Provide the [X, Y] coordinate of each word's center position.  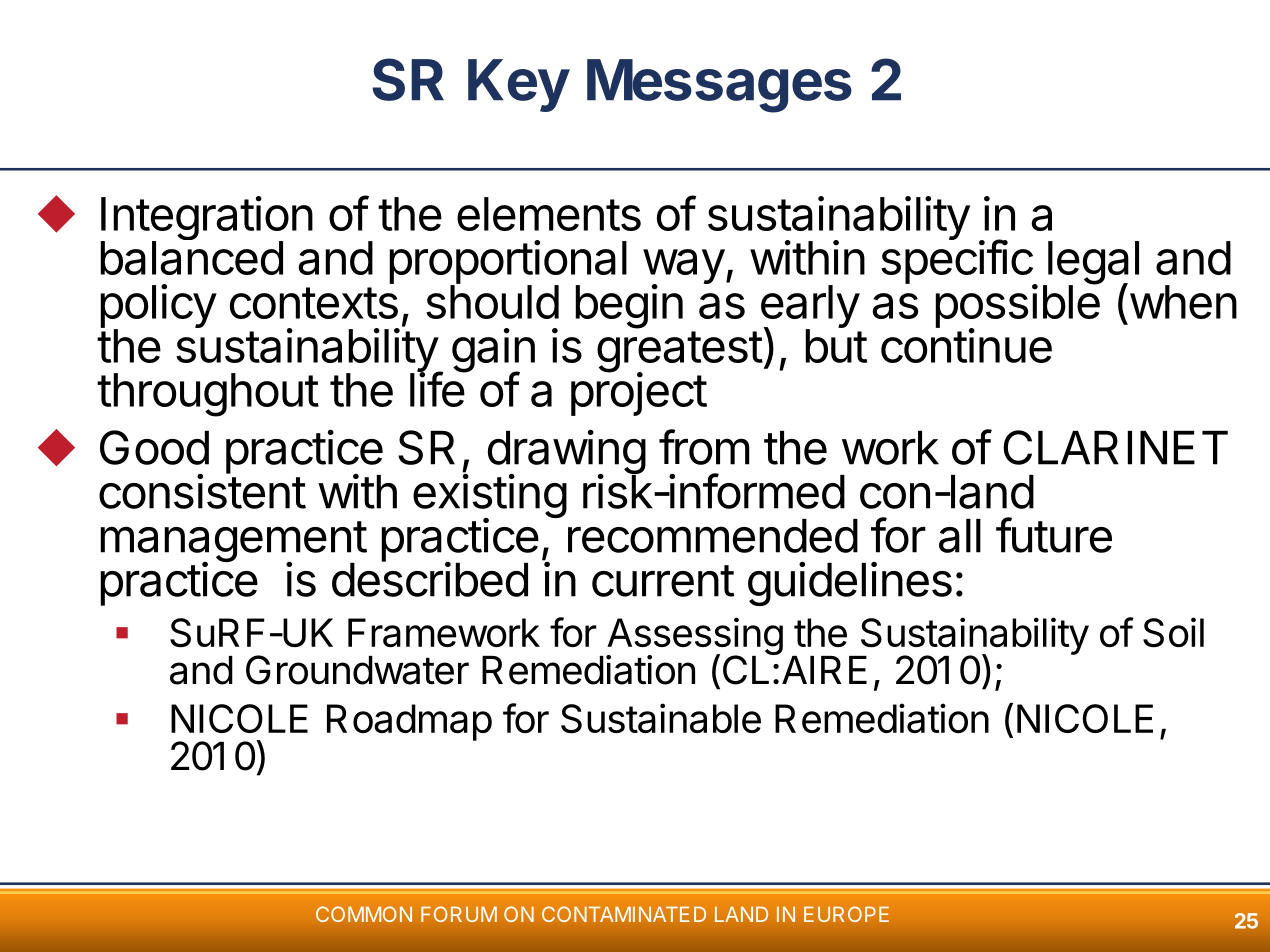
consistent [202, 491]
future [1054, 535]
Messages [719, 86]
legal [1092, 264]
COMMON [364, 914]
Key [519, 85]
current [663, 581]
